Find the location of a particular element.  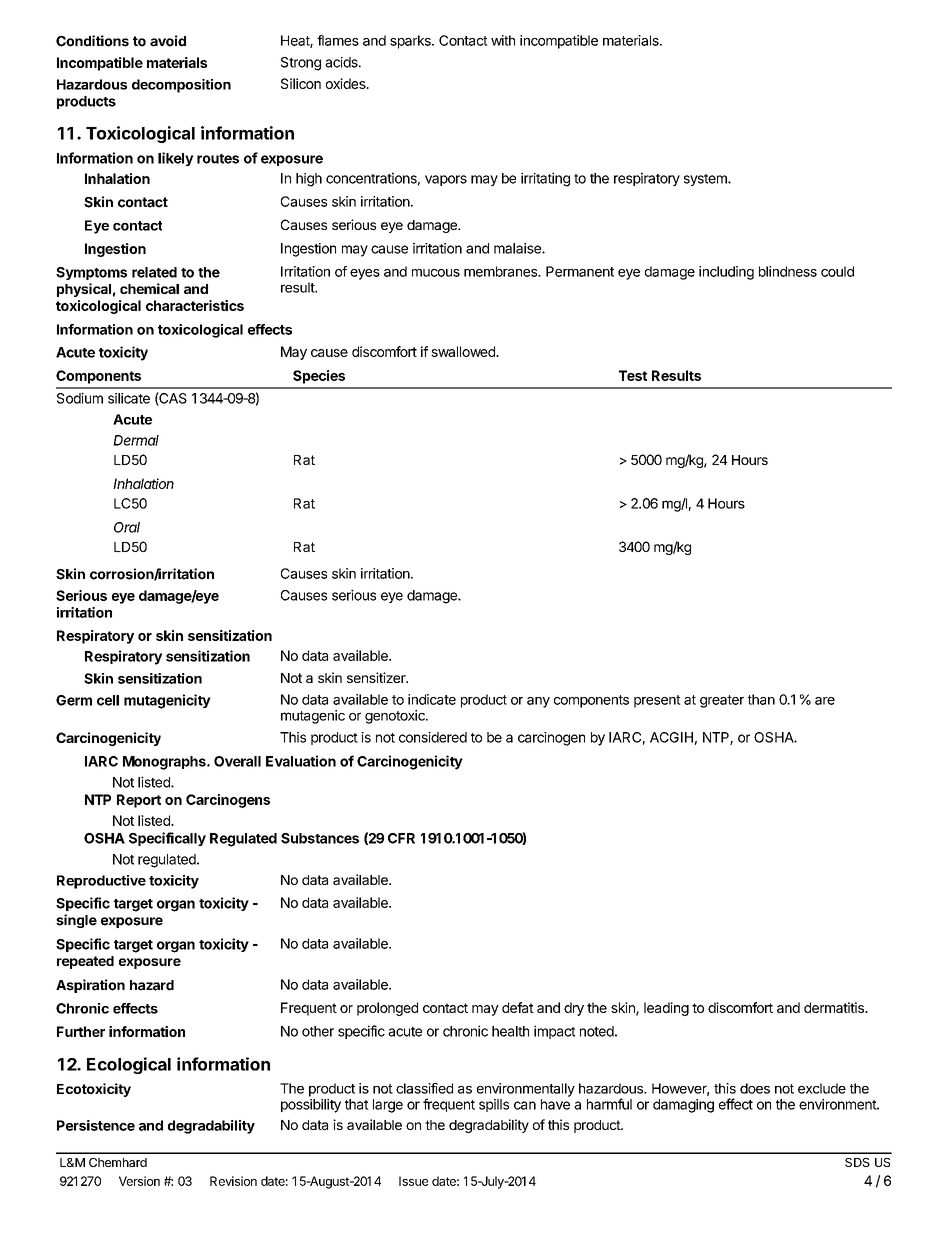

with is located at coordinates (503, 40).
